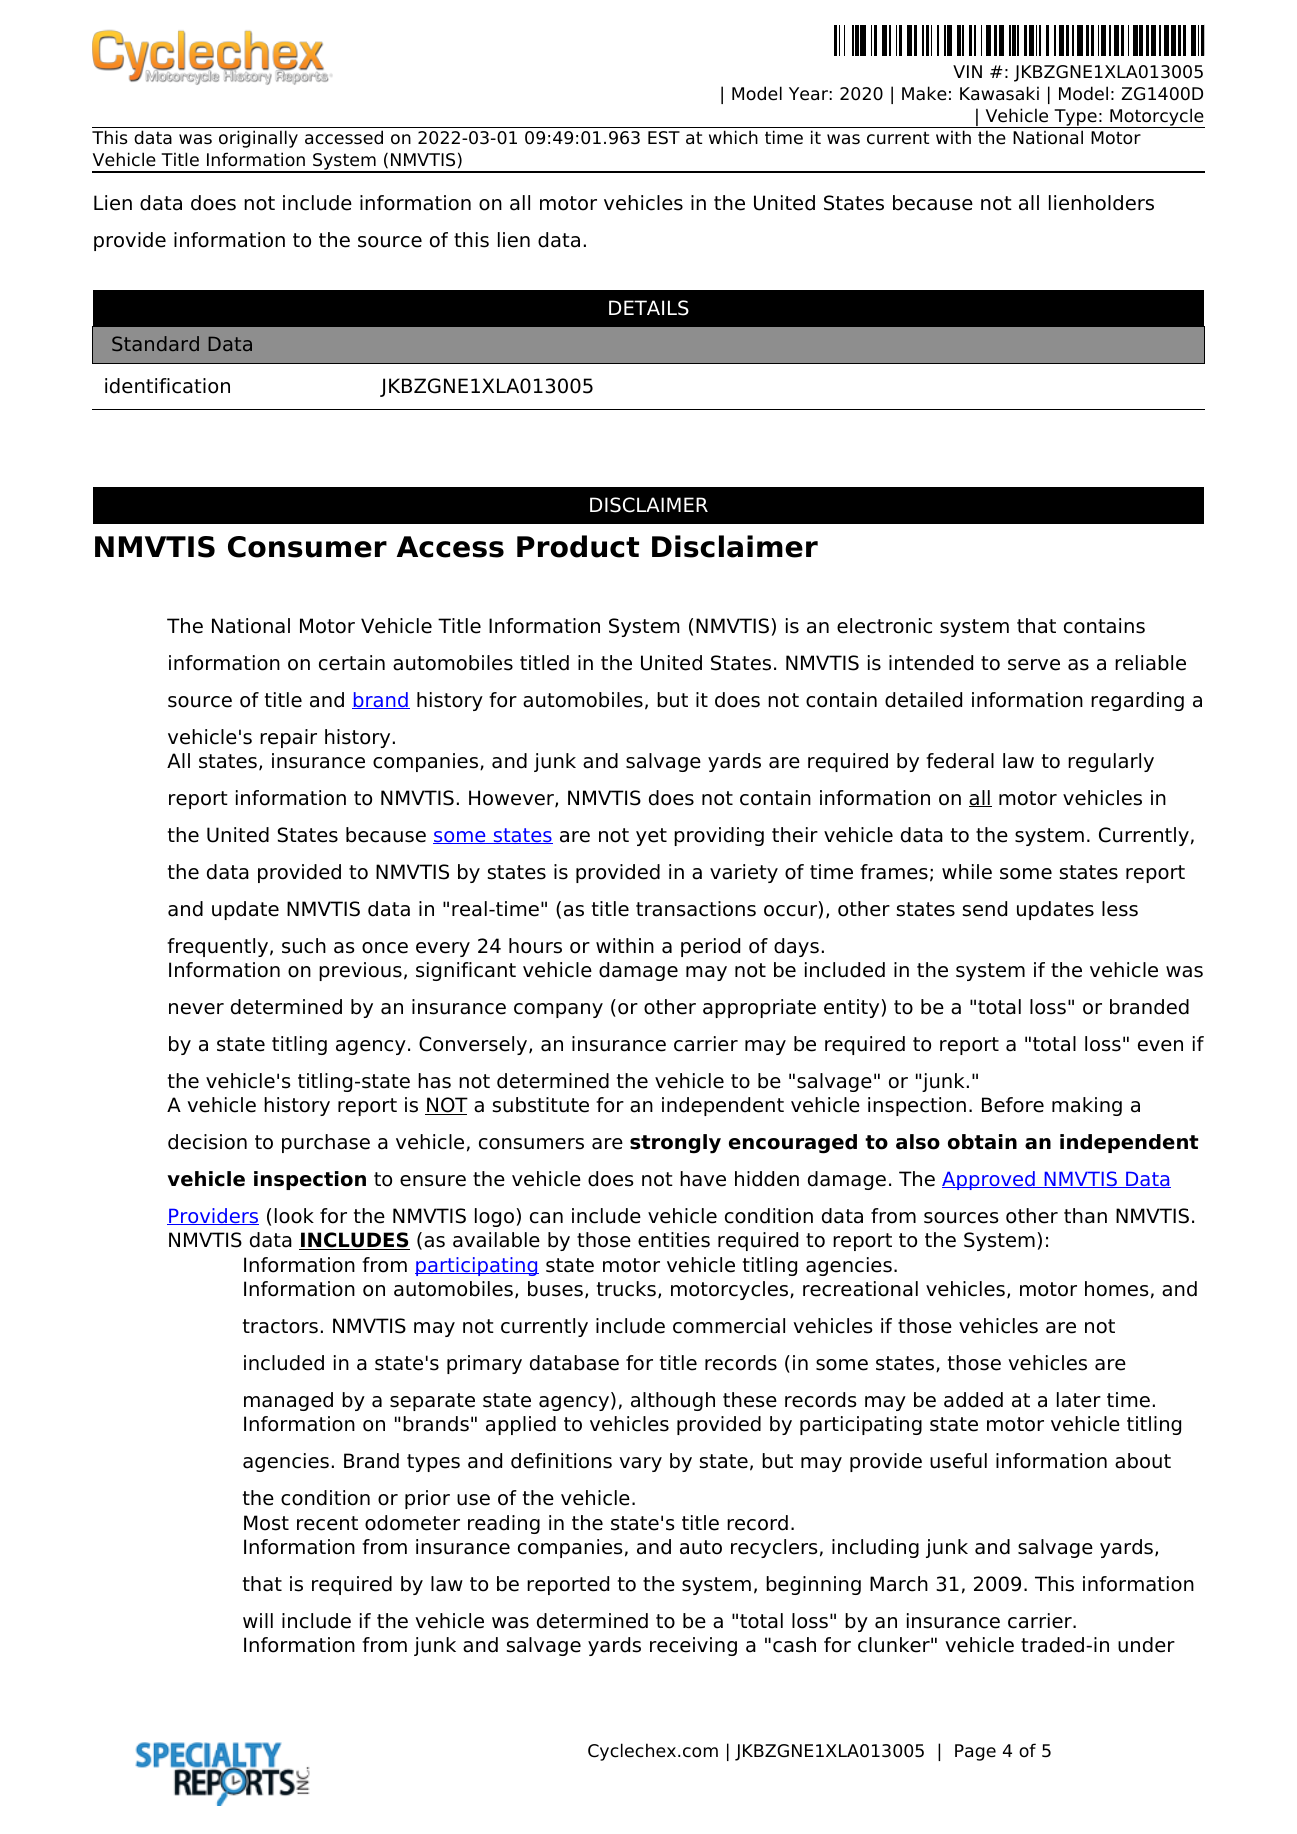  Describe the element at coordinates (975, 1752) in the screenshot. I see `Page` at that location.
